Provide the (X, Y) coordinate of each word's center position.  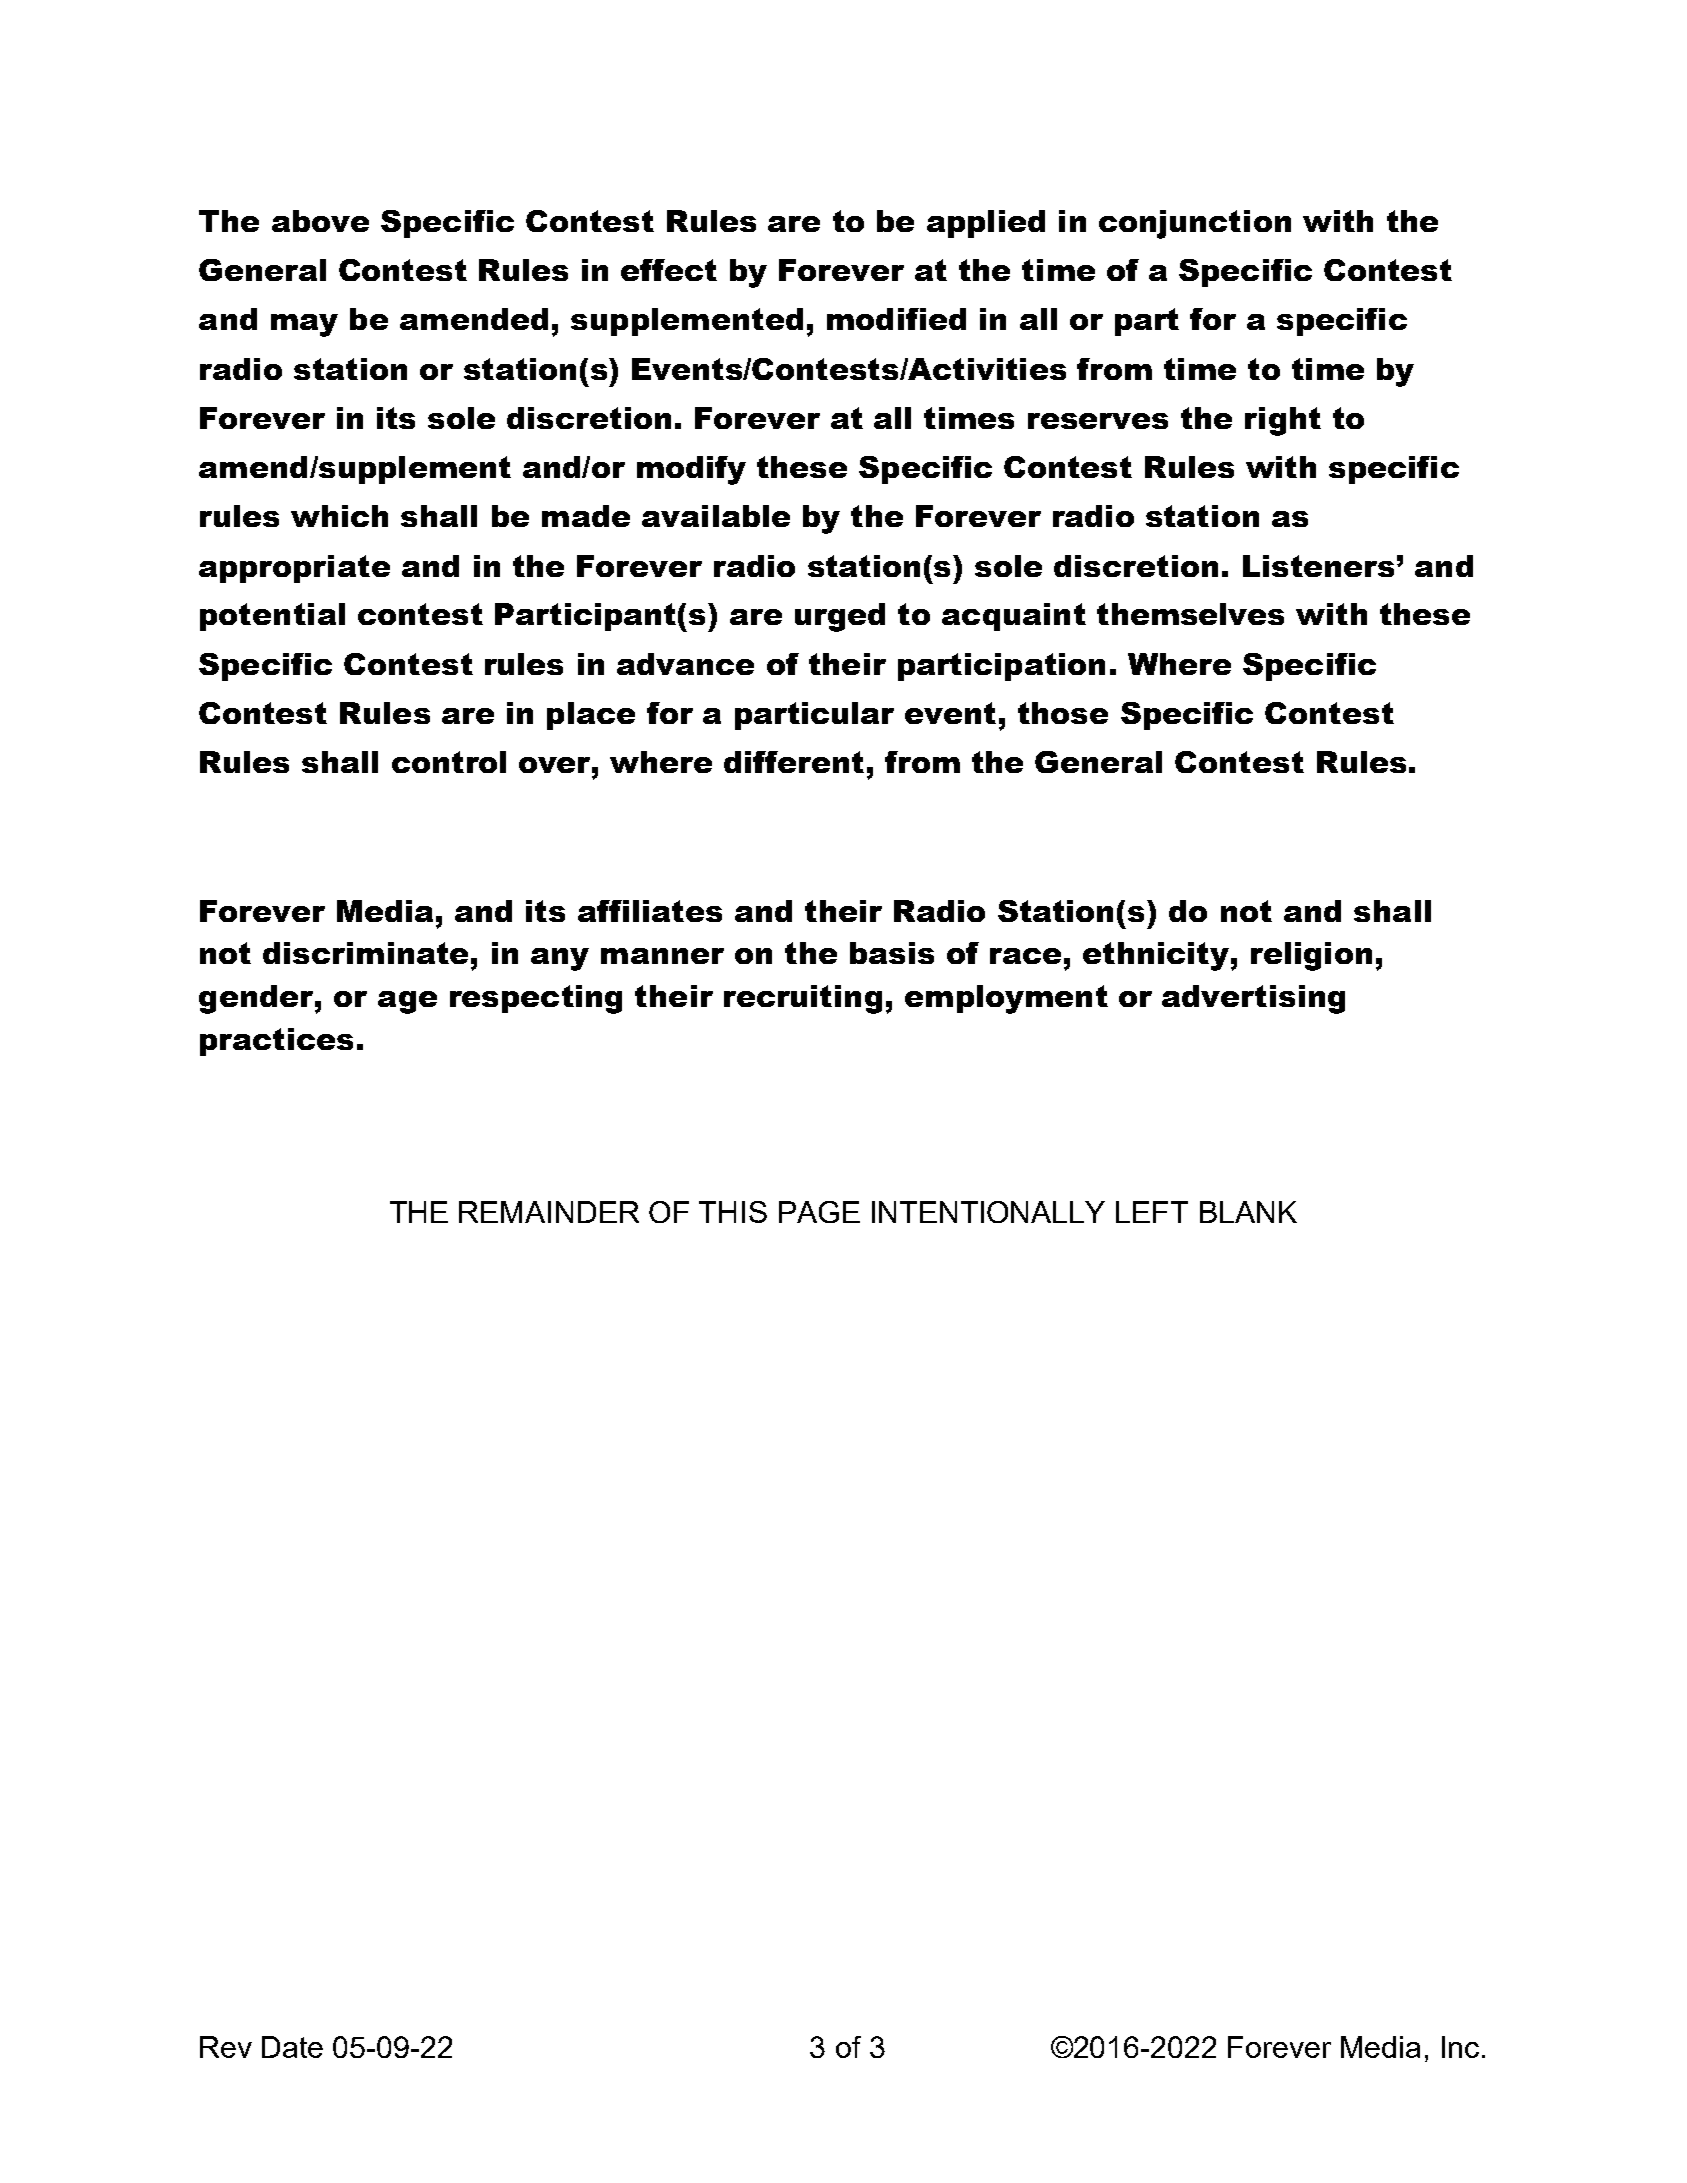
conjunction (1195, 224)
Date (292, 2047)
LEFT (1152, 1212)
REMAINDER (549, 1212)
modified (896, 319)
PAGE (819, 1212)
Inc (1460, 2047)
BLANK (1248, 1212)
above (320, 221)
